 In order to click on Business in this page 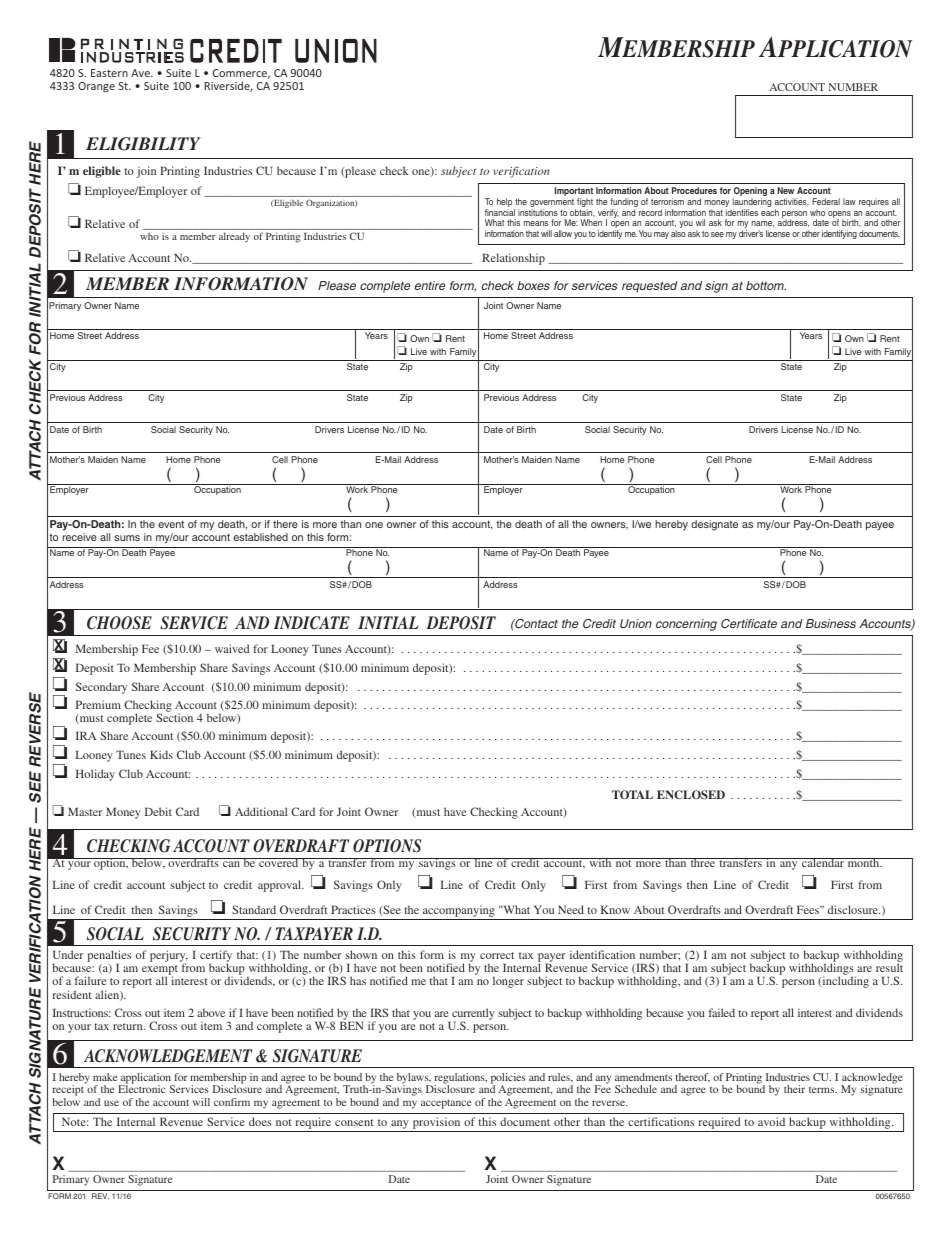, I will do `click(831, 623)`.
